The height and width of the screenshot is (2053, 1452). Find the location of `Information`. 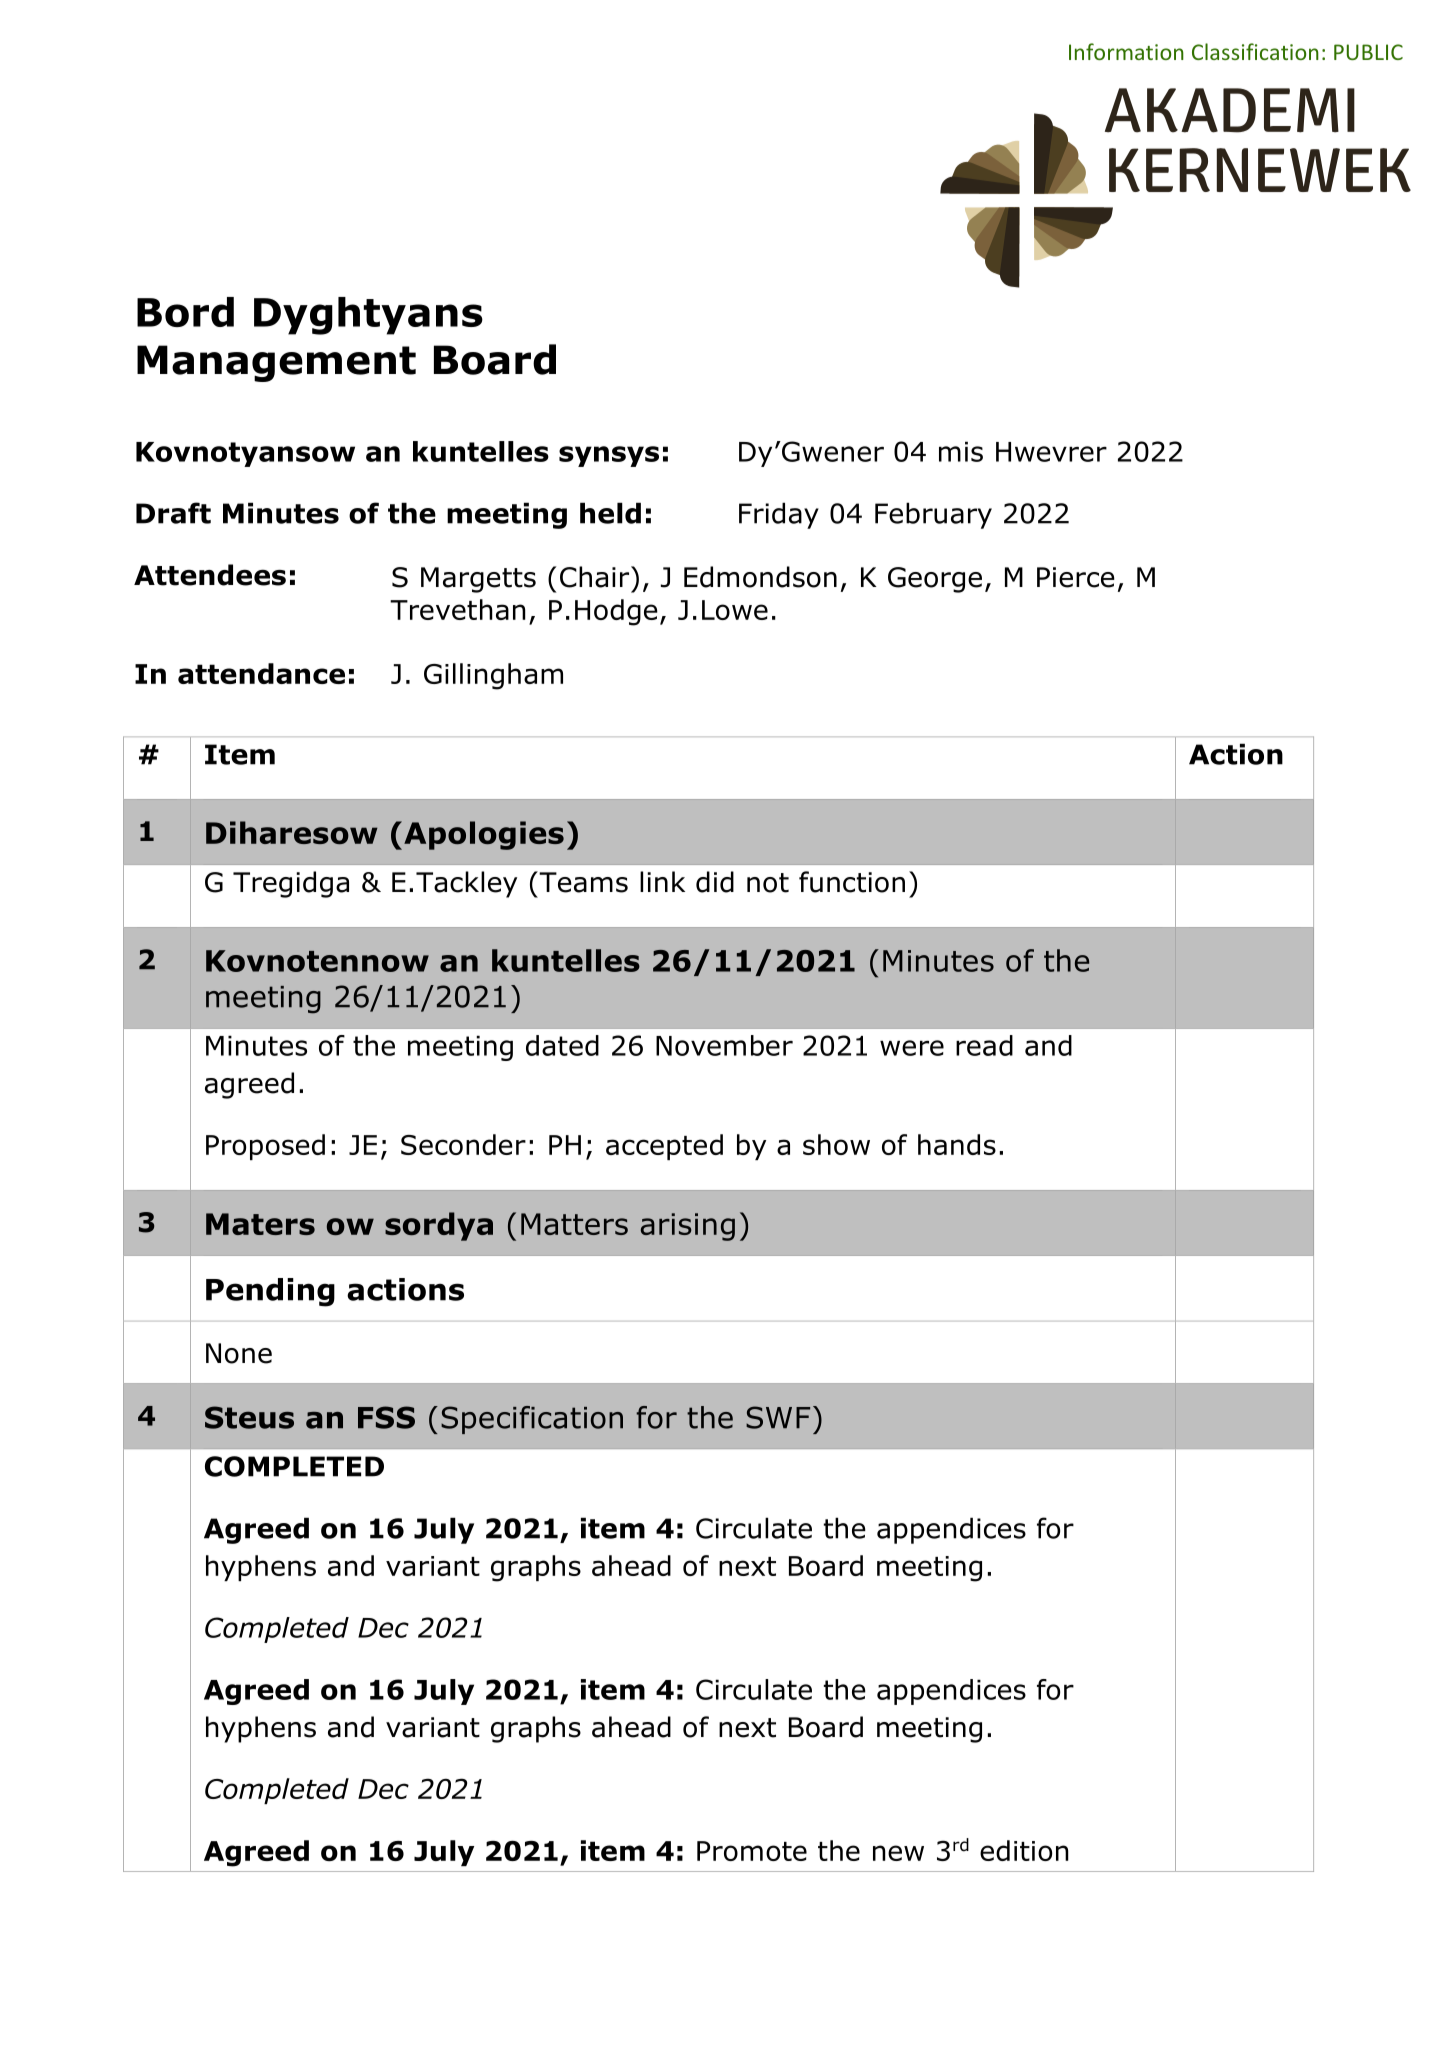

Information is located at coordinates (1126, 51).
